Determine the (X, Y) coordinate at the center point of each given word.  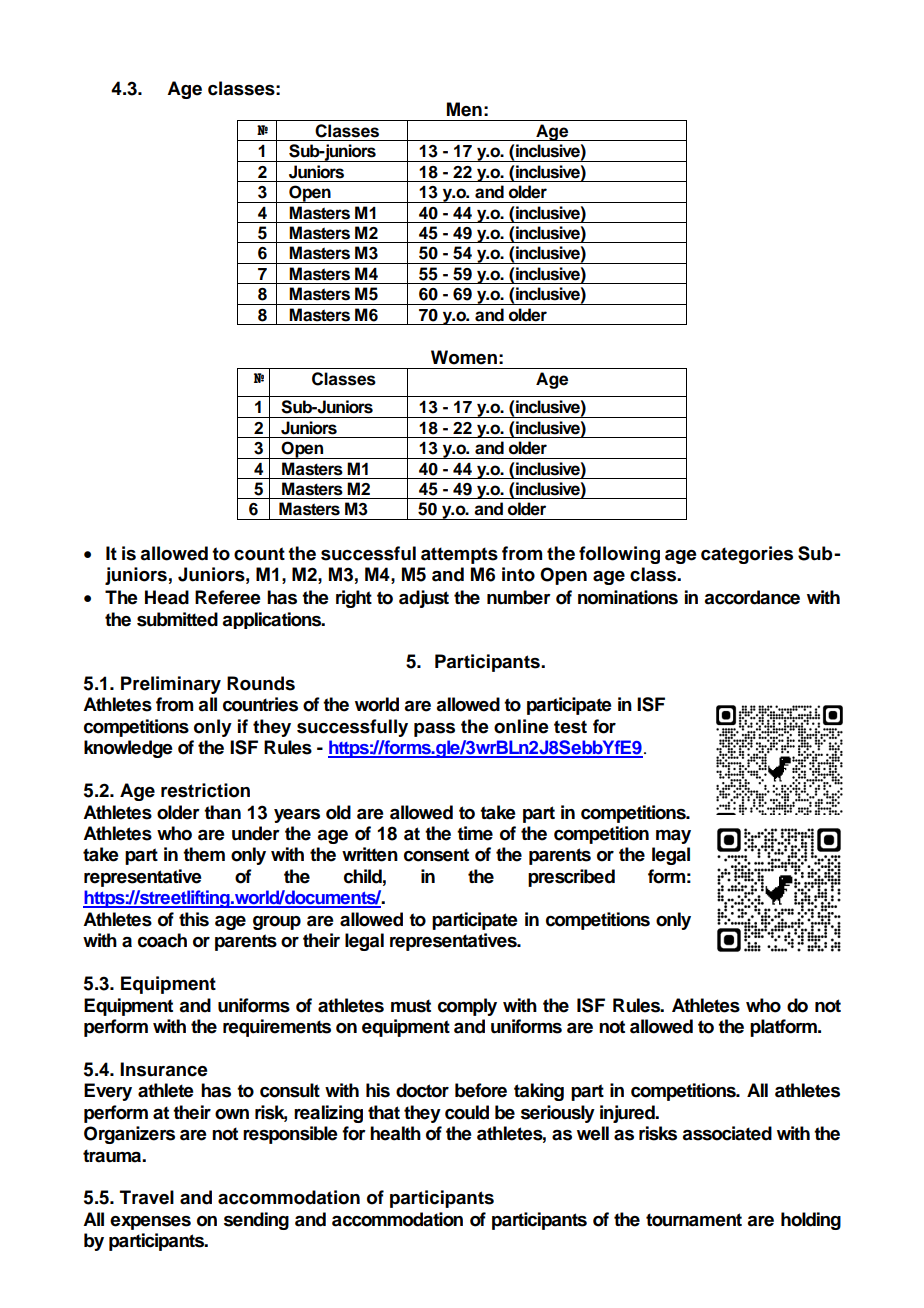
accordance (752, 597)
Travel (147, 1197)
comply (467, 1007)
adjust (424, 599)
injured (628, 1114)
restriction (205, 790)
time (475, 833)
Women (464, 357)
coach (162, 940)
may (673, 837)
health (395, 1133)
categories (747, 555)
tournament (694, 1220)
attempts (459, 555)
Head (167, 597)
